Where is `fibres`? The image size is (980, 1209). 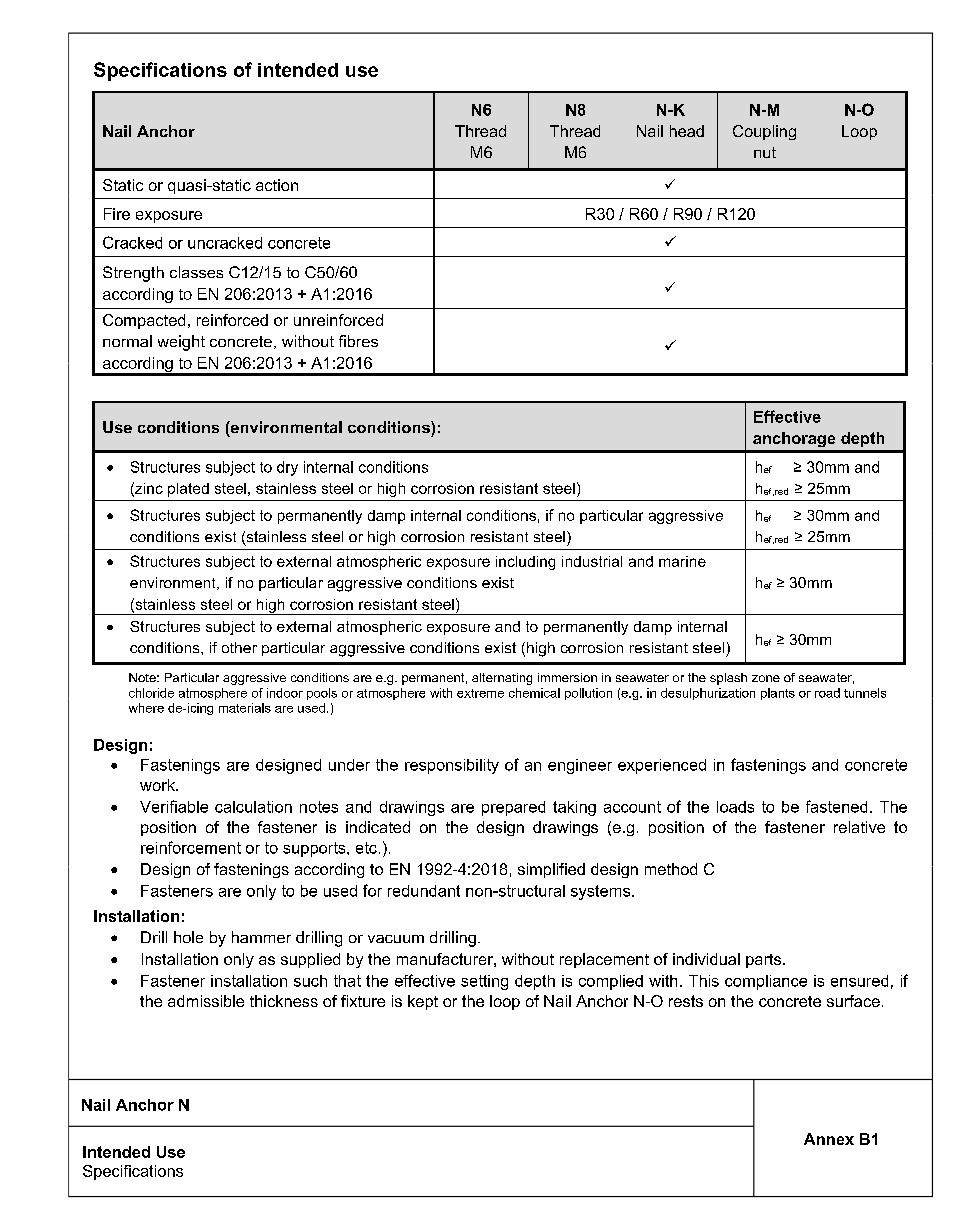 fibres is located at coordinates (358, 341).
